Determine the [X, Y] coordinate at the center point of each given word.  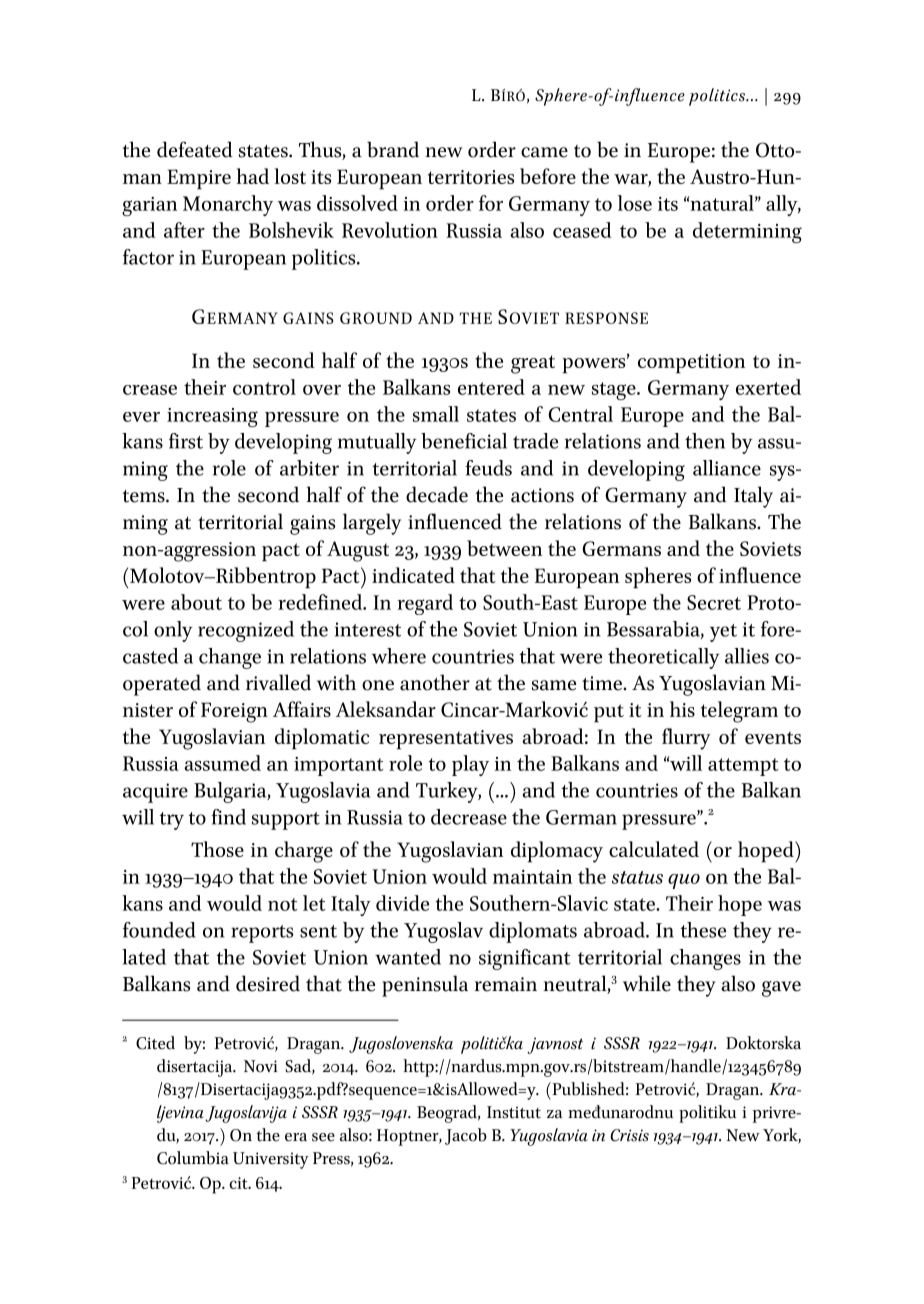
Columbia [193, 1158]
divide [402, 903]
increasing [212, 417]
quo [684, 881]
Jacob [466, 1136]
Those [217, 849]
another [435, 682]
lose [635, 203]
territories [471, 177]
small [436, 414]
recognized [246, 631]
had [252, 176]
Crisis [629, 1135]
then [705, 441]
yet [723, 633]
